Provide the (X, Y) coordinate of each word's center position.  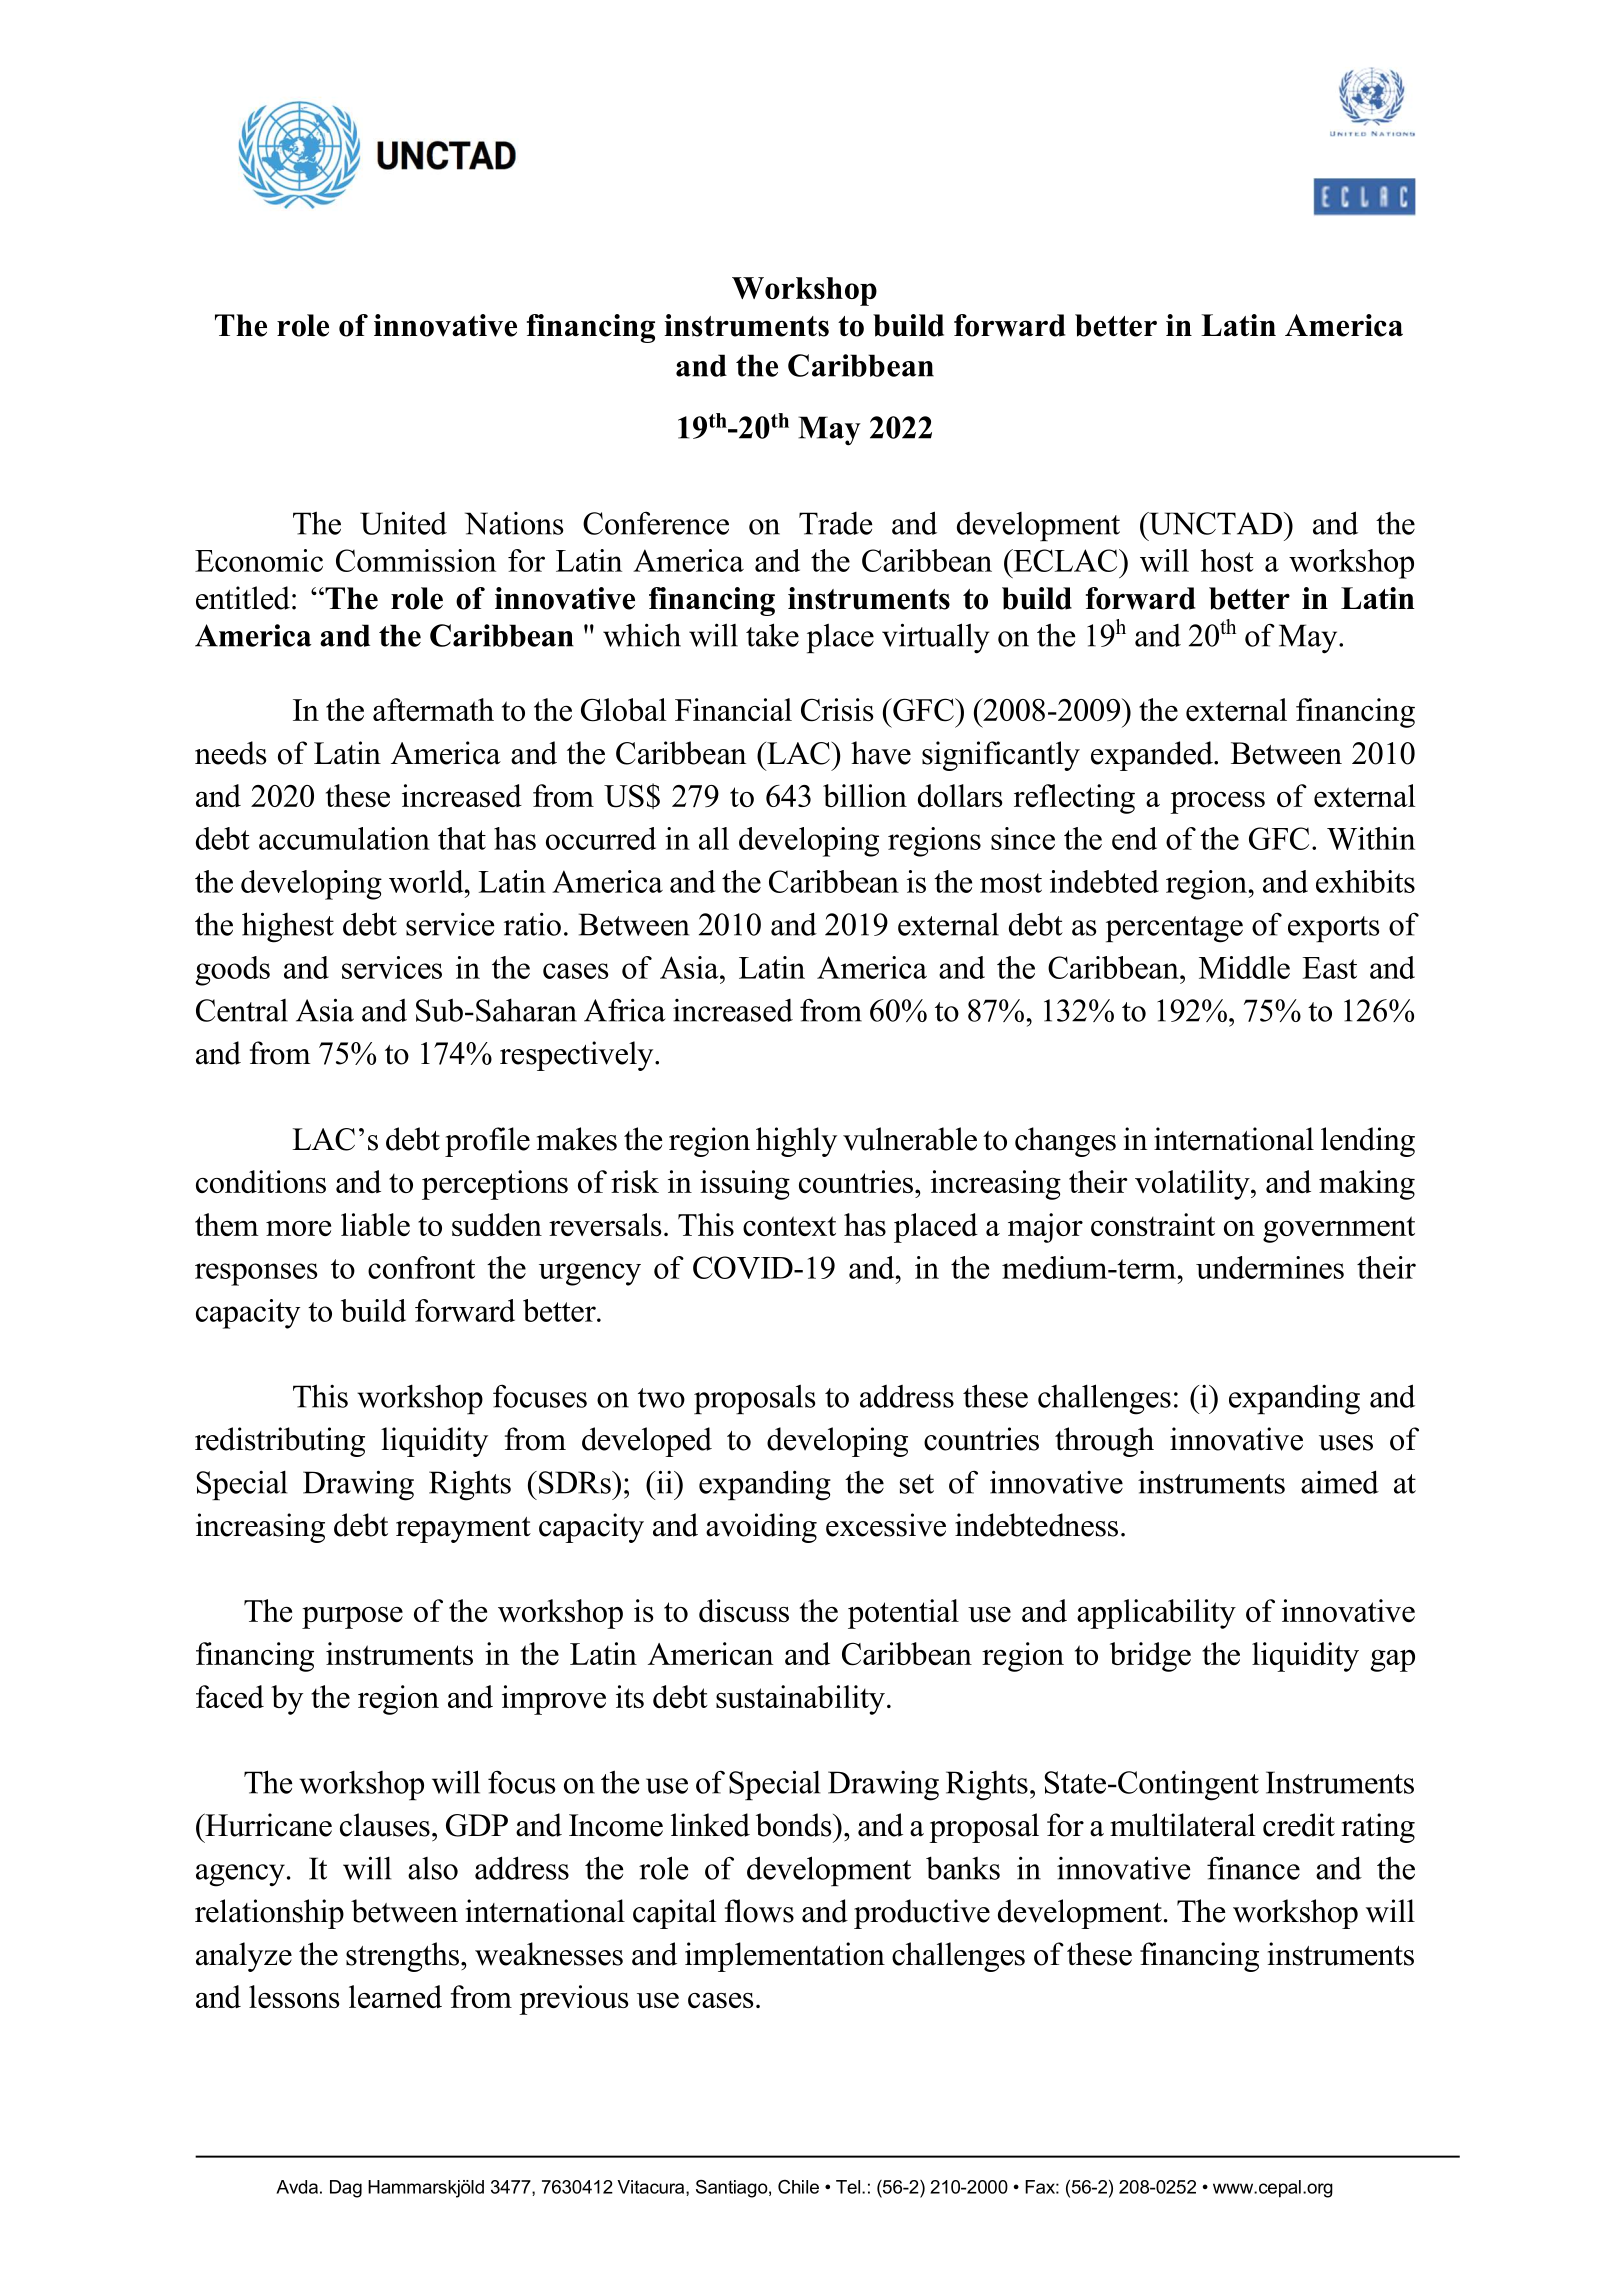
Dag (346, 2189)
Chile (798, 2187)
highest (288, 927)
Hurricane (267, 1825)
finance (1253, 1868)
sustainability (800, 1700)
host (1227, 560)
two (661, 1398)
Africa (625, 1010)
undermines (1270, 1267)
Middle (1244, 967)
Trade (835, 523)
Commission (416, 560)
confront (421, 1267)
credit (1299, 1825)
